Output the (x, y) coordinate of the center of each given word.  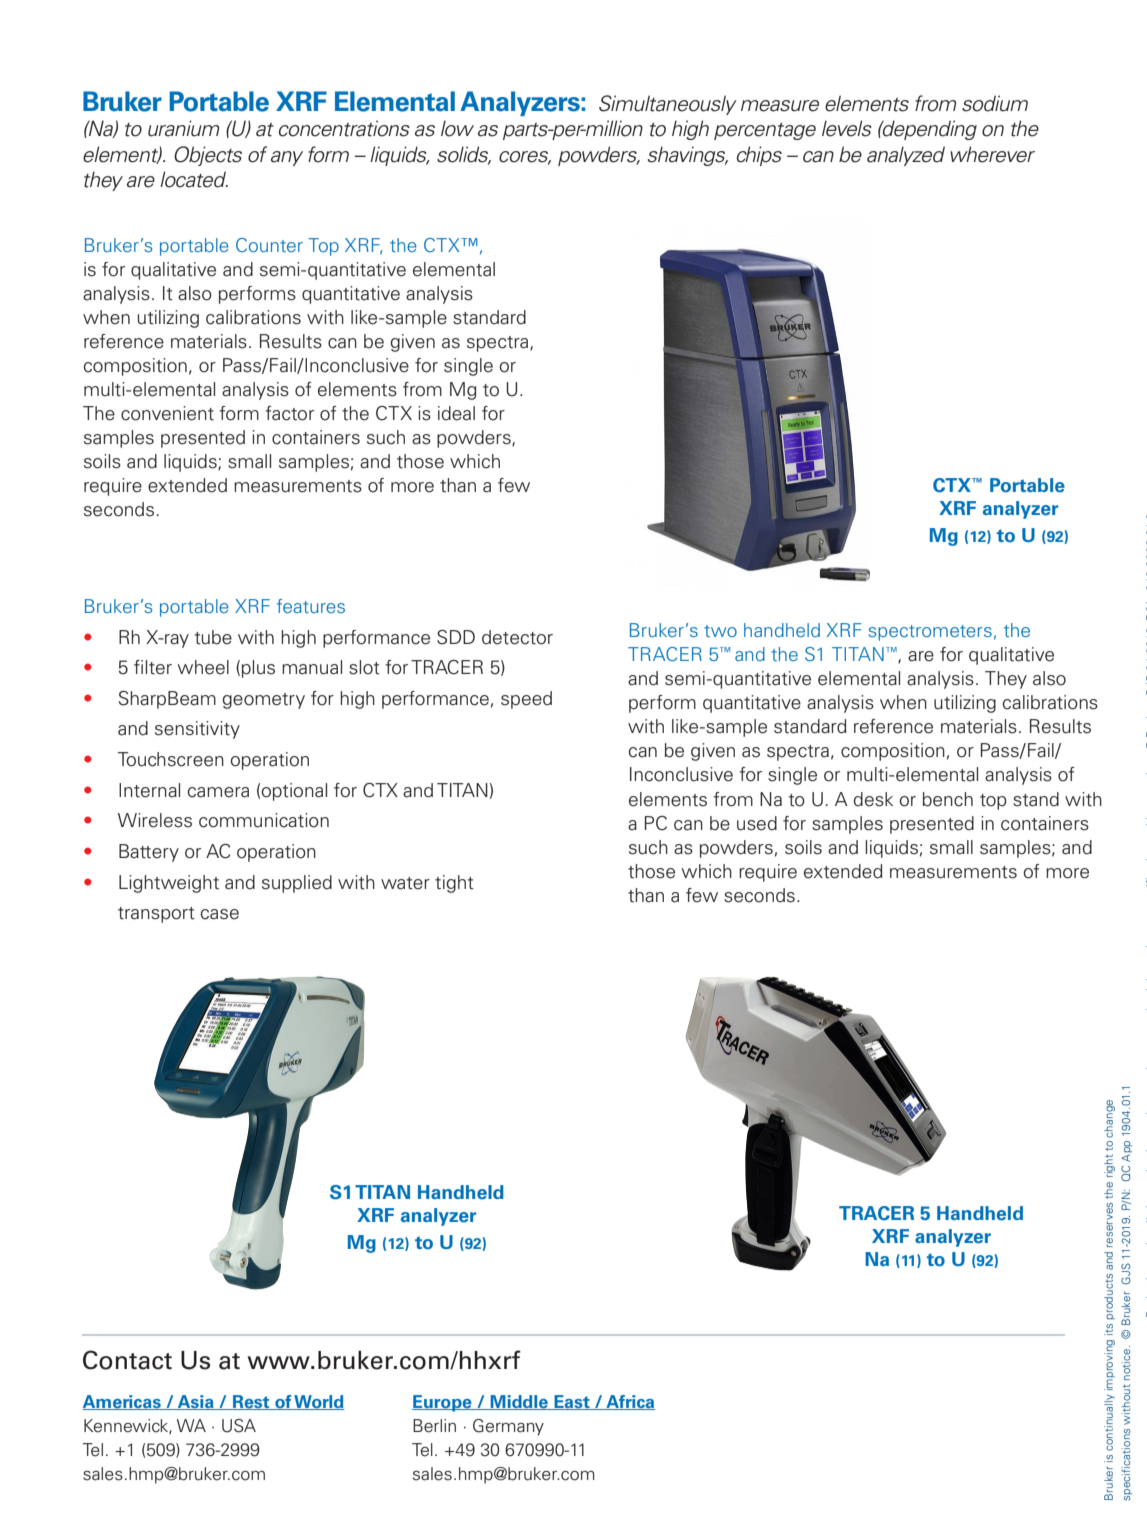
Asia (195, 1402)
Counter (269, 245)
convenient (167, 413)
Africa (629, 1402)
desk (873, 799)
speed (526, 700)
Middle (519, 1402)
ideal (456, 413)
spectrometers (930, 633)
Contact (127, 1360)
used (757, 823)
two (720, 631)
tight (454, 884)
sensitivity (197, 730)
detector (517, 637)
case (220, 914)
